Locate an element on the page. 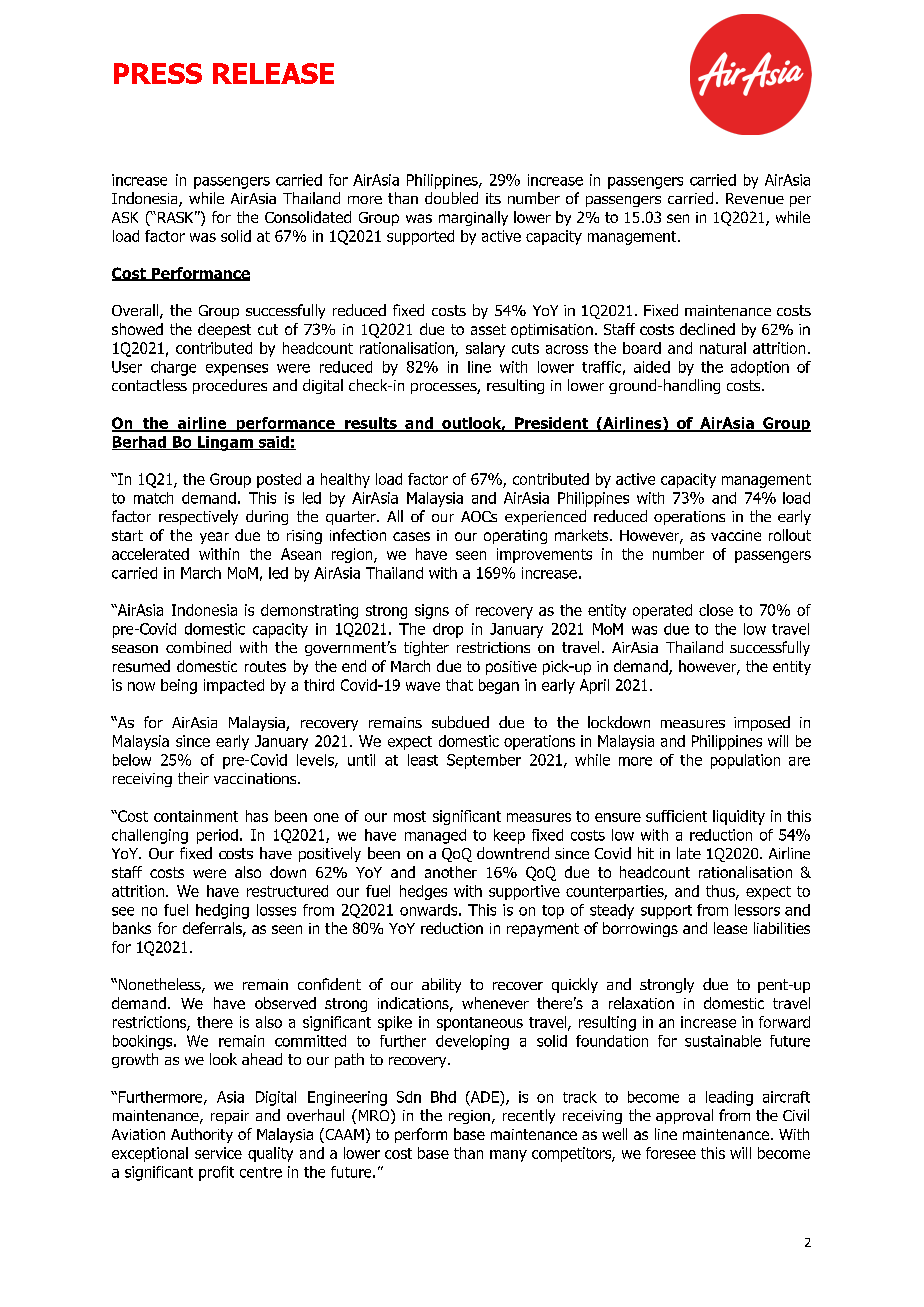 The image size is (924, 1307). hedging is located at coordinates (222, 911).
